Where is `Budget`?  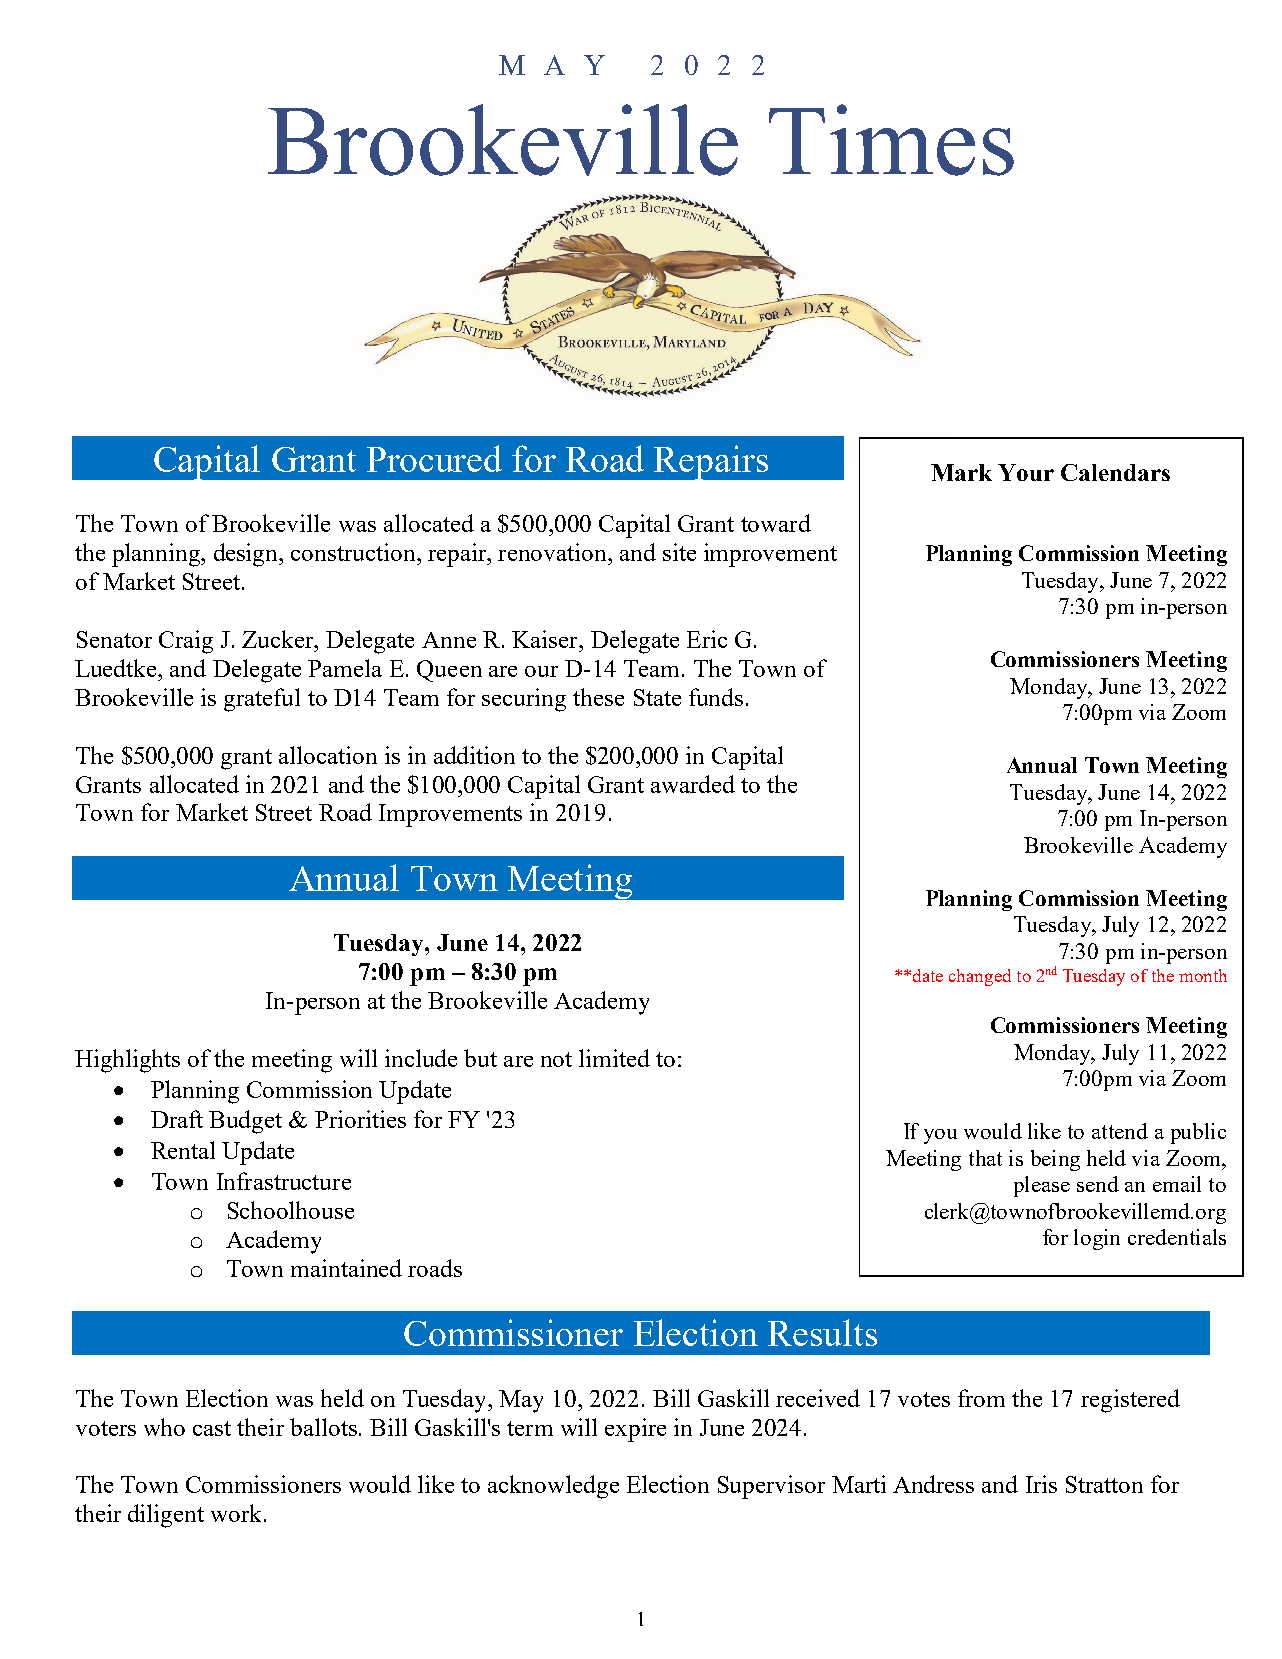
Budget is located at coordinates (245, 1122).
